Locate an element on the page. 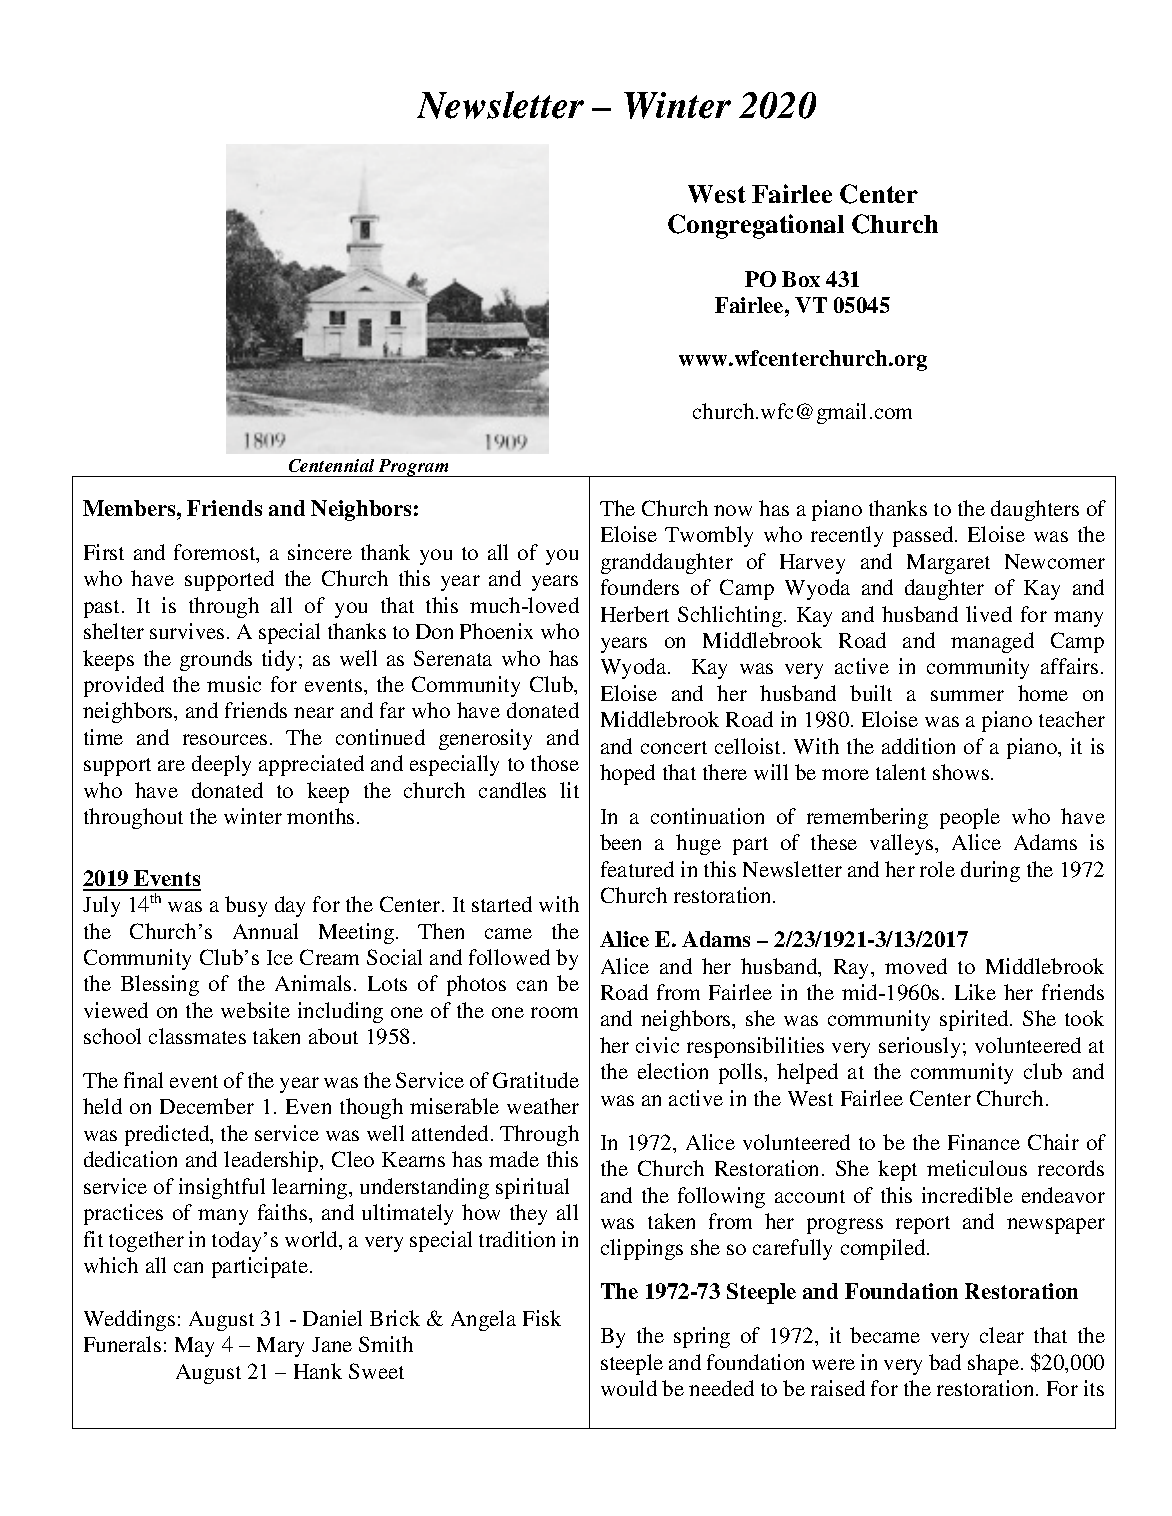 This document has width=1172, height=1516. May is located at coordinates (194, 1347).
